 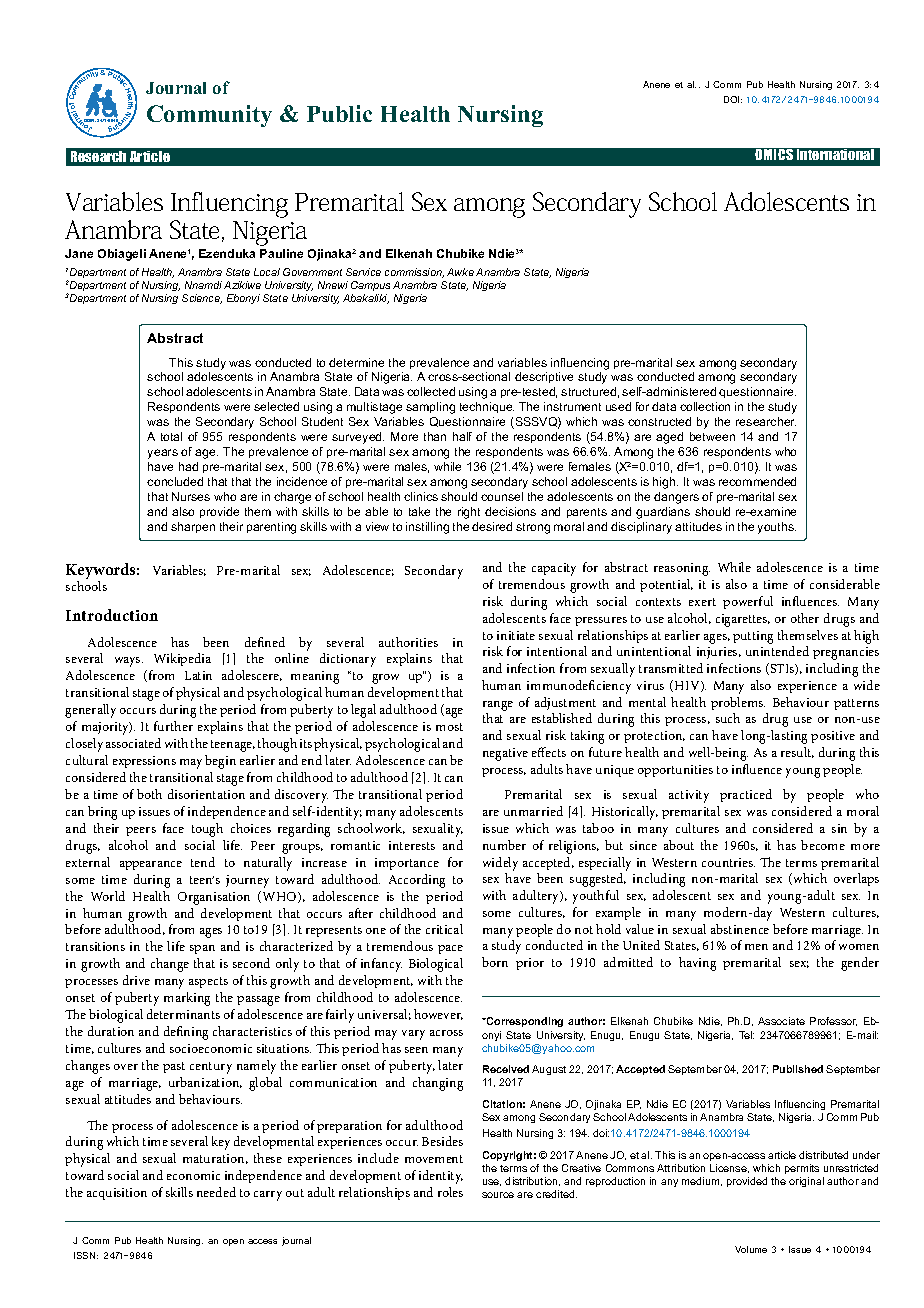 What do you see at coordinates (216, 1192) in the screenshot?
I see `needed` at bounding box center [216, 1192].
